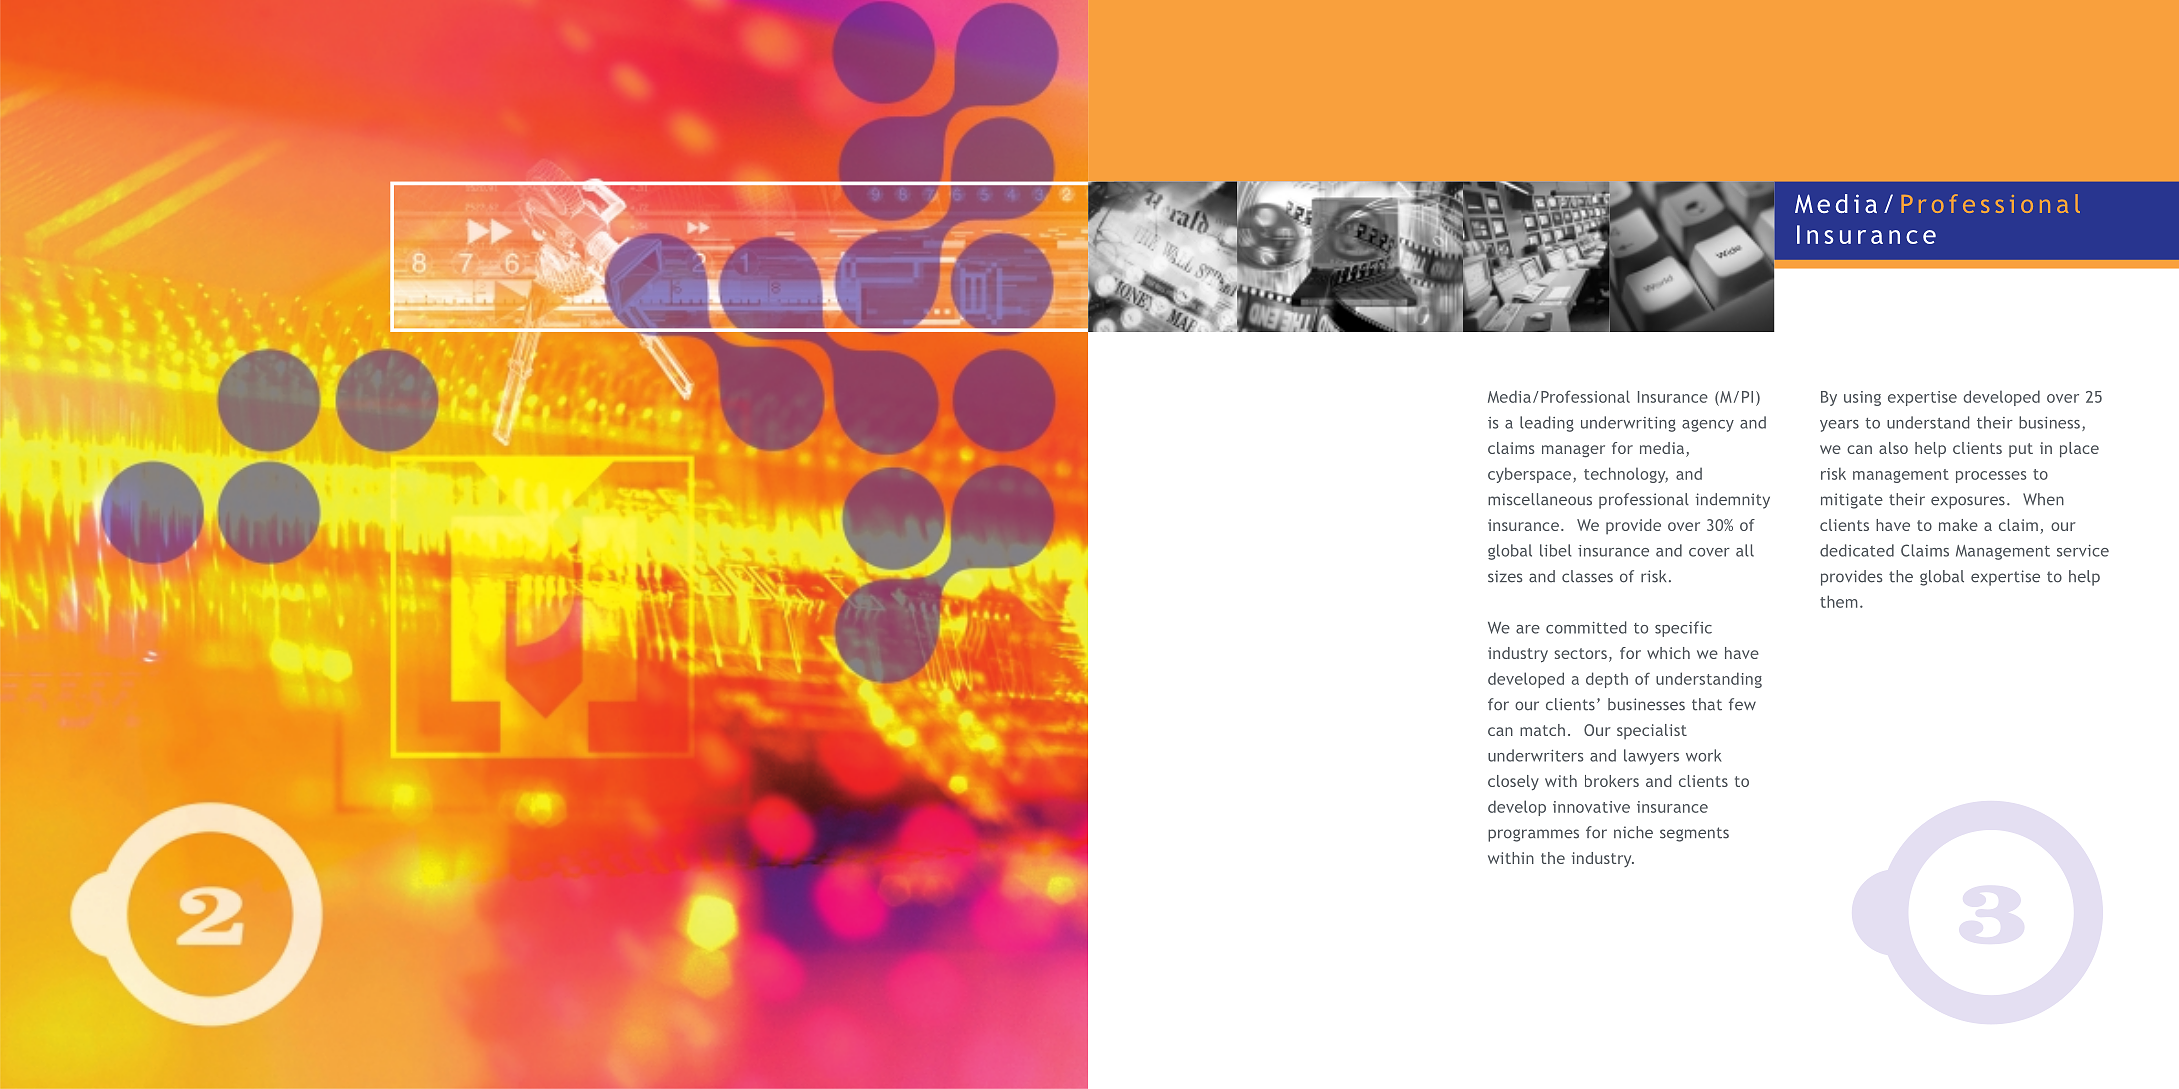 This screenshot has height=1089, width=2179. What do you see at coordinates (1586, 627) in the screenshot?
I see `committed` at bounding box center [1586, 627].
